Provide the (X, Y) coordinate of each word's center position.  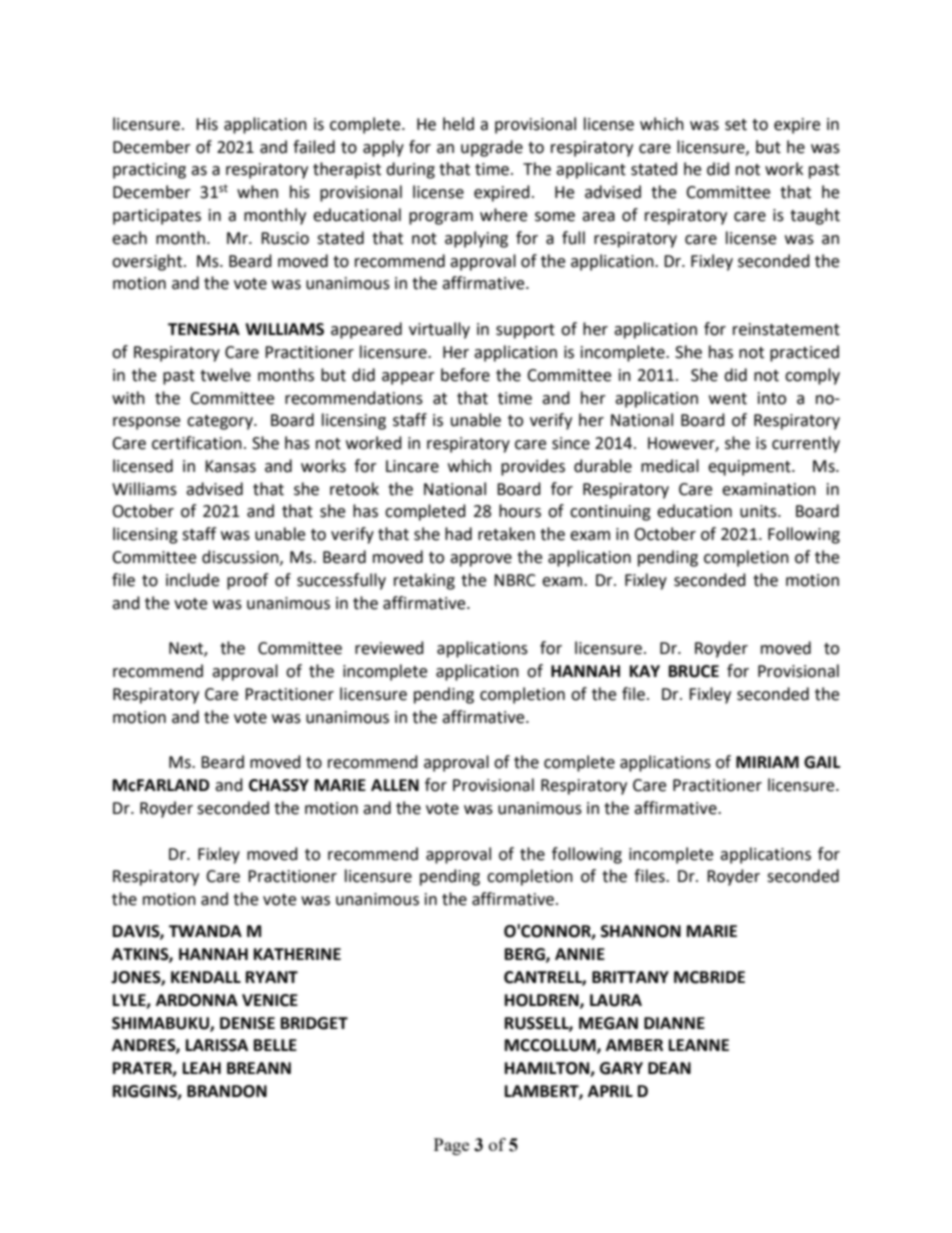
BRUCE (694, 671)
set (736, 125)
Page (451, 1146)
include (192, 580)
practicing (149, 171)
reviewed (389, 648)
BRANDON (227, 1091)
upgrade (492, 148)
